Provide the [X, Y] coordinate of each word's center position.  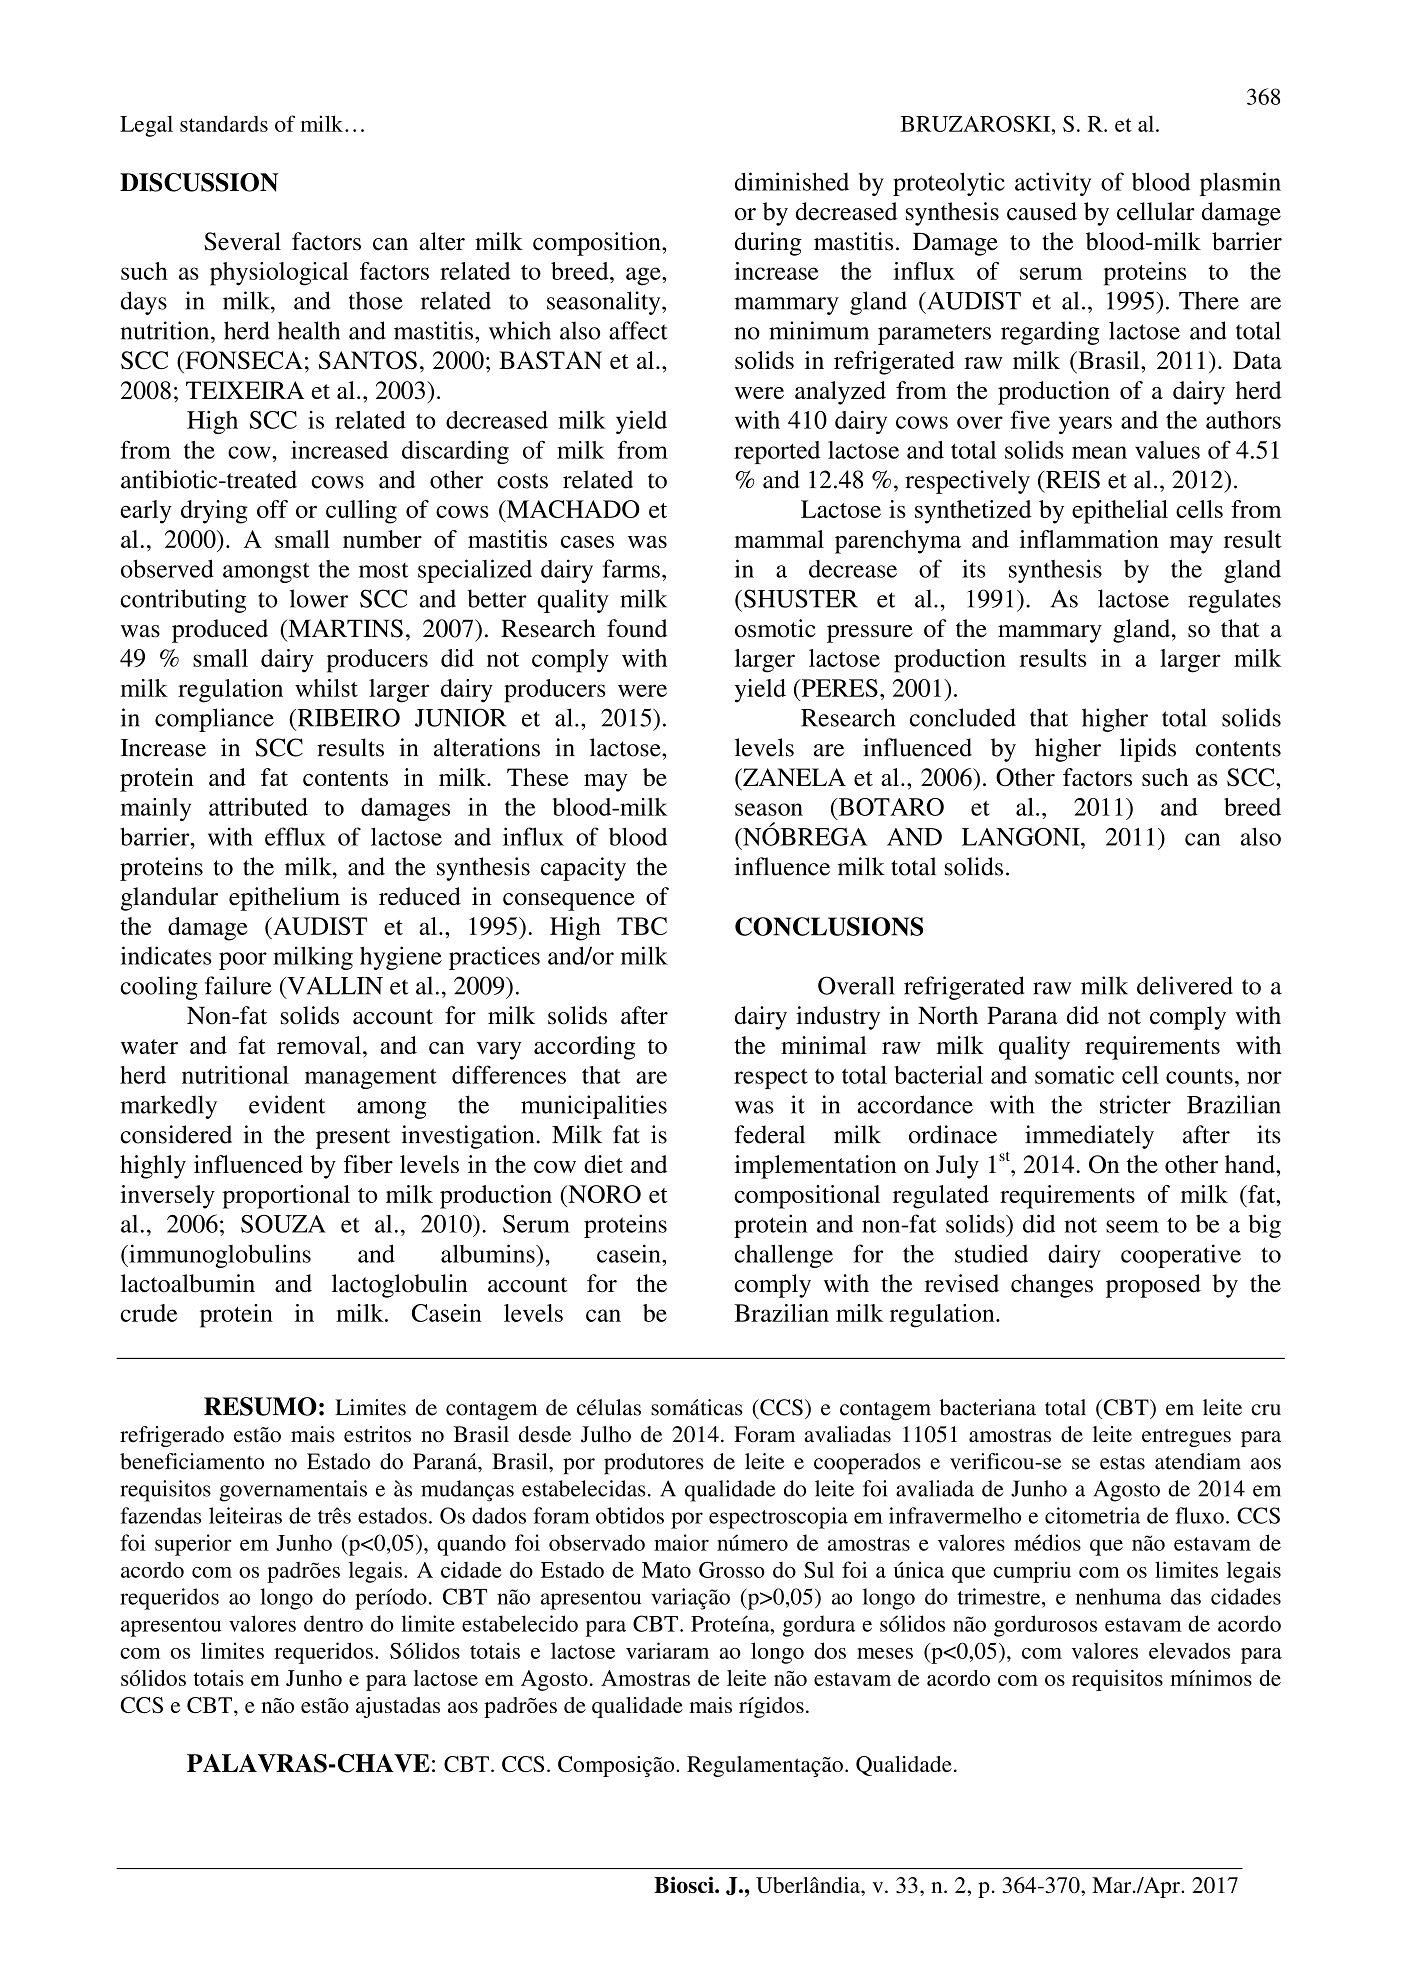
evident [287, 1104]
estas [1122, 1463]
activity [1053, 184]
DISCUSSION [199, 182]
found [637, 628]
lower [318, 598]
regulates [1234, 601]
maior [681, 1542]
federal [770, 1134]
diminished [792, 181]
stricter [1135, 1104]
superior [193, 1545]
